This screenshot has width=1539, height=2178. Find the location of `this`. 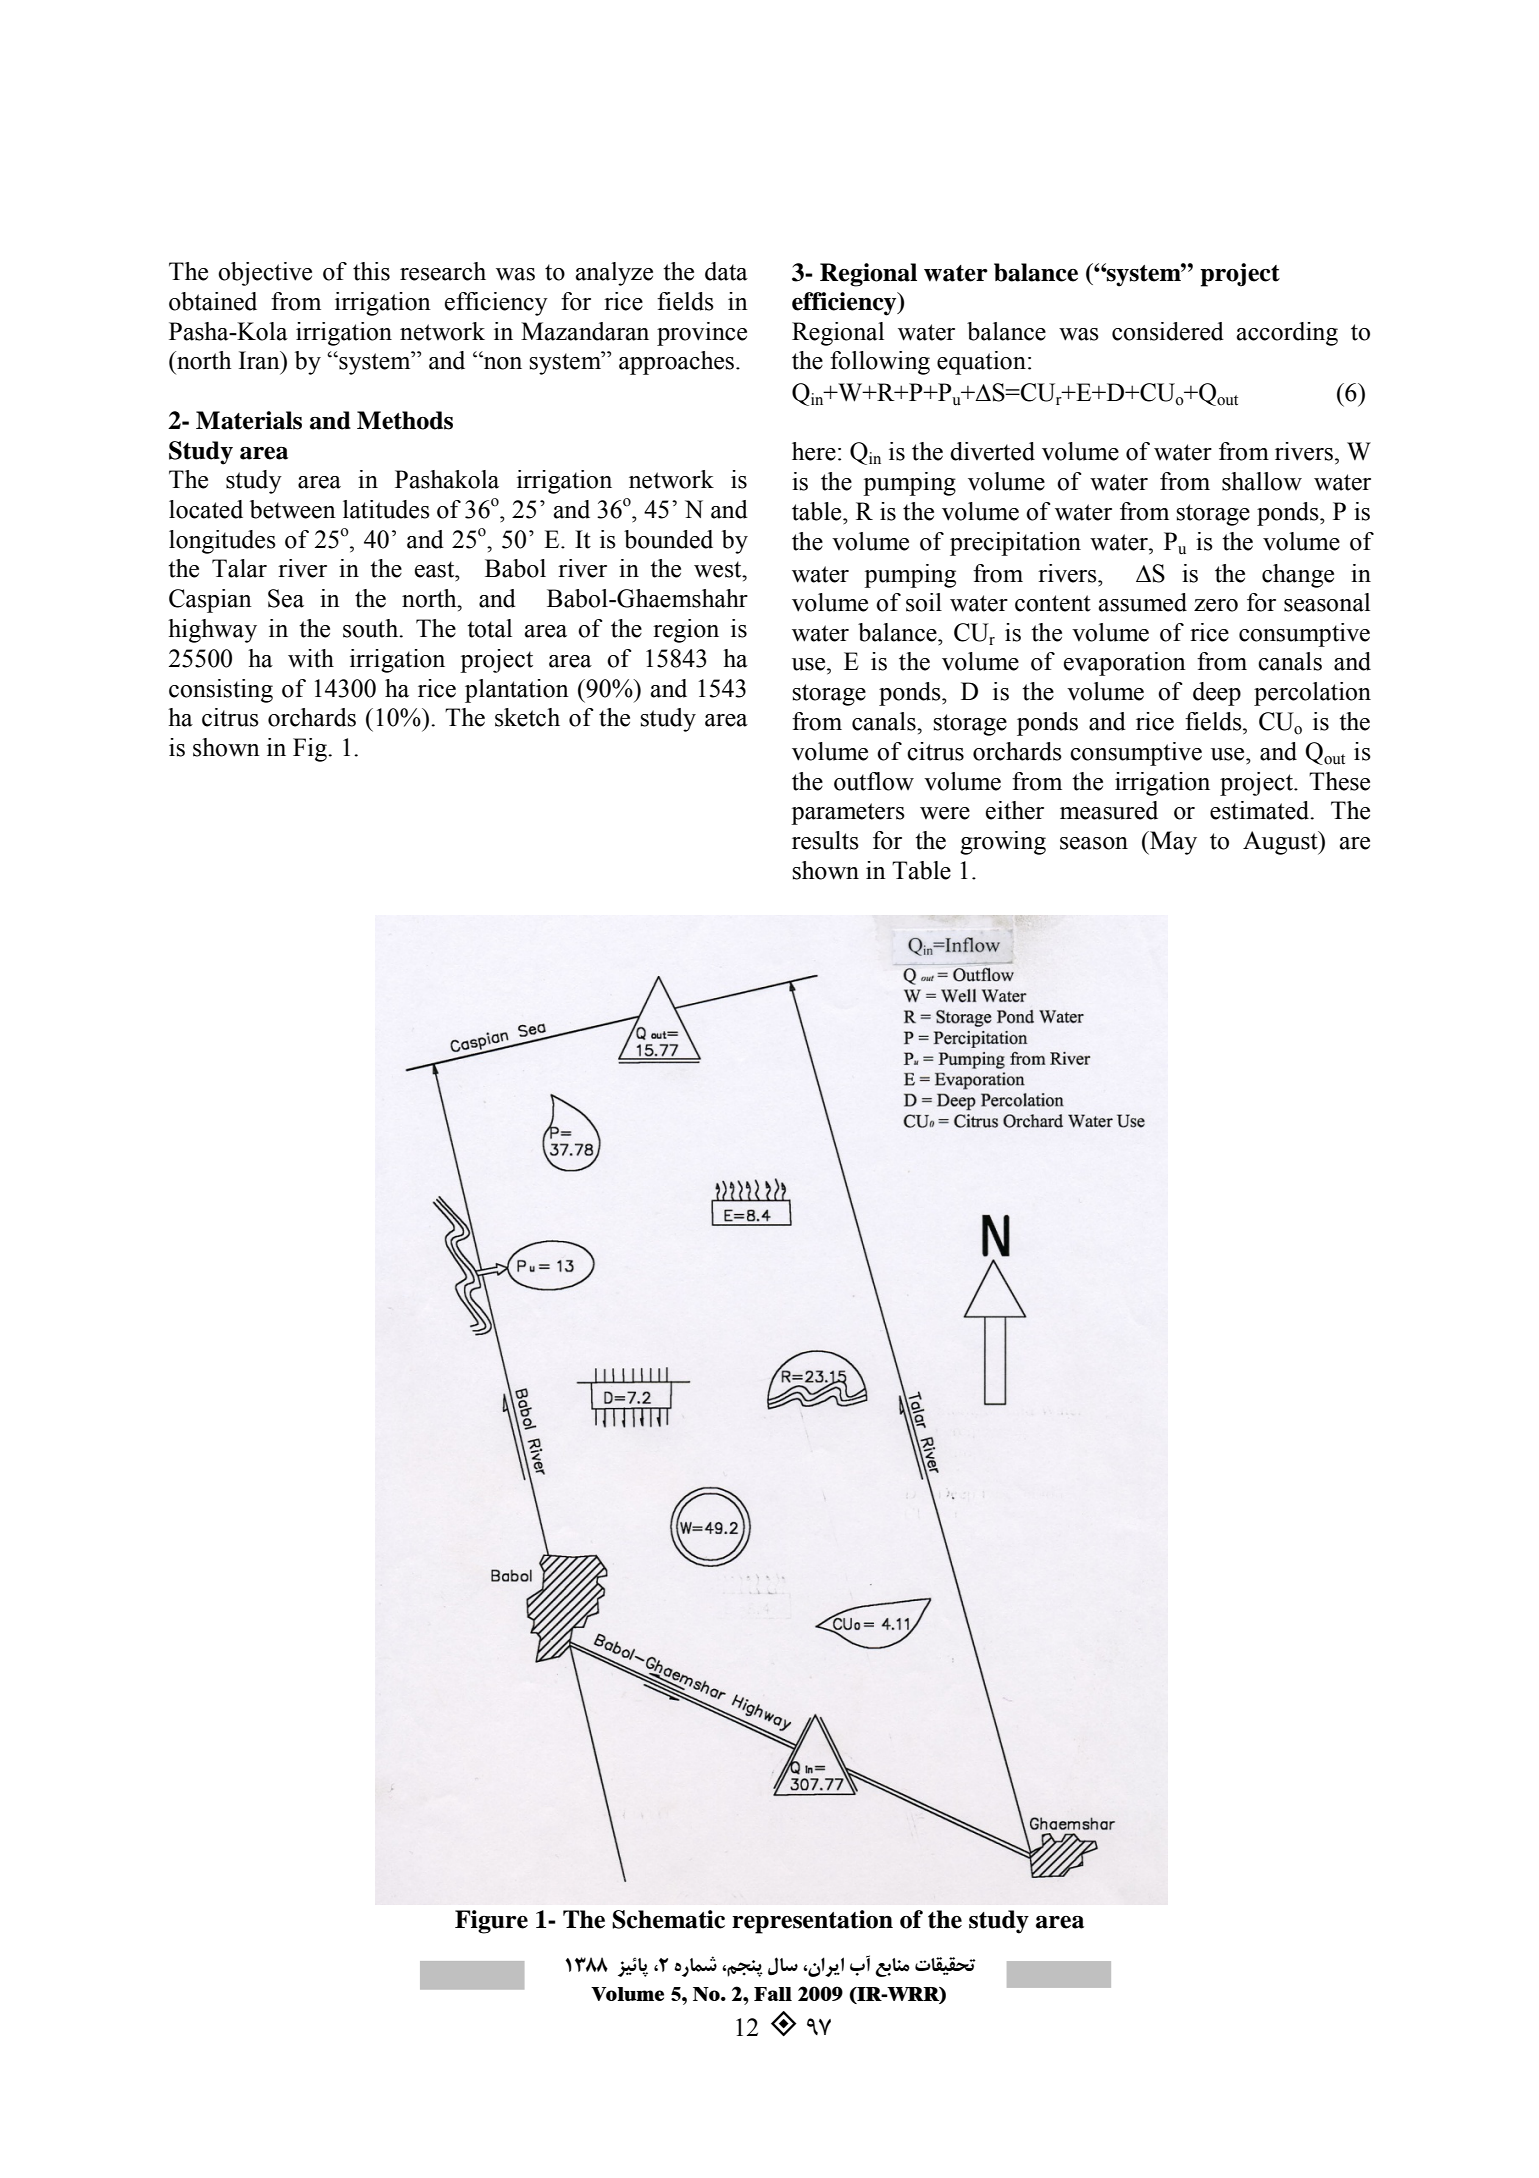

this is located at coordinates (371, 271).
